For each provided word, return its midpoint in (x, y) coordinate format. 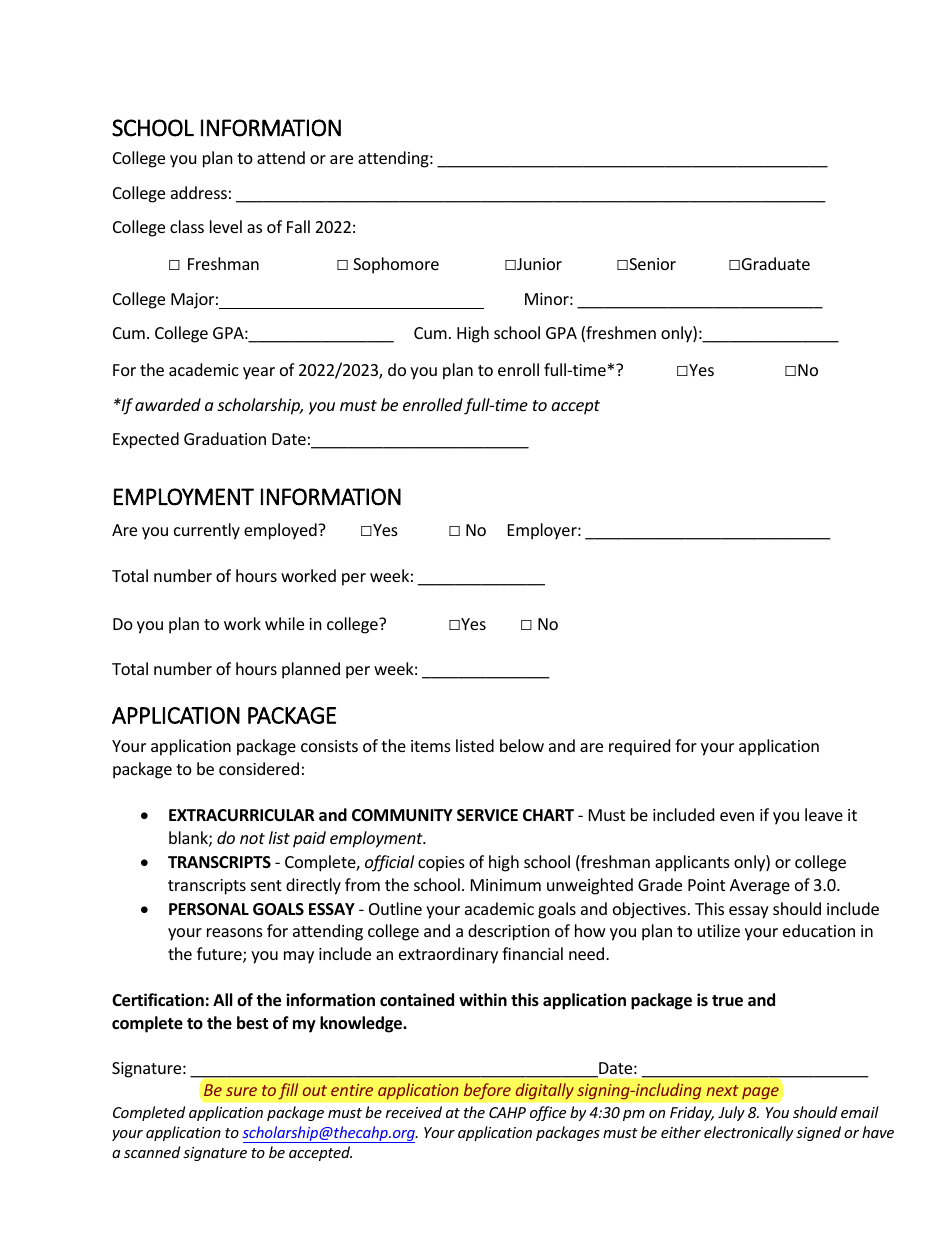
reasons (235, 932)
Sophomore (396, 265)
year (259, 373)
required (639, 747)
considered (259, 768)
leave (824, 814)
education (819, 930)
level (226, 226)
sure (241, 1091)
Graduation (225, 438)
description (509, 932)
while (284, 623)
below (522, 745)
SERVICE (487, 815)
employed (281, 531)
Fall (298, 226)
